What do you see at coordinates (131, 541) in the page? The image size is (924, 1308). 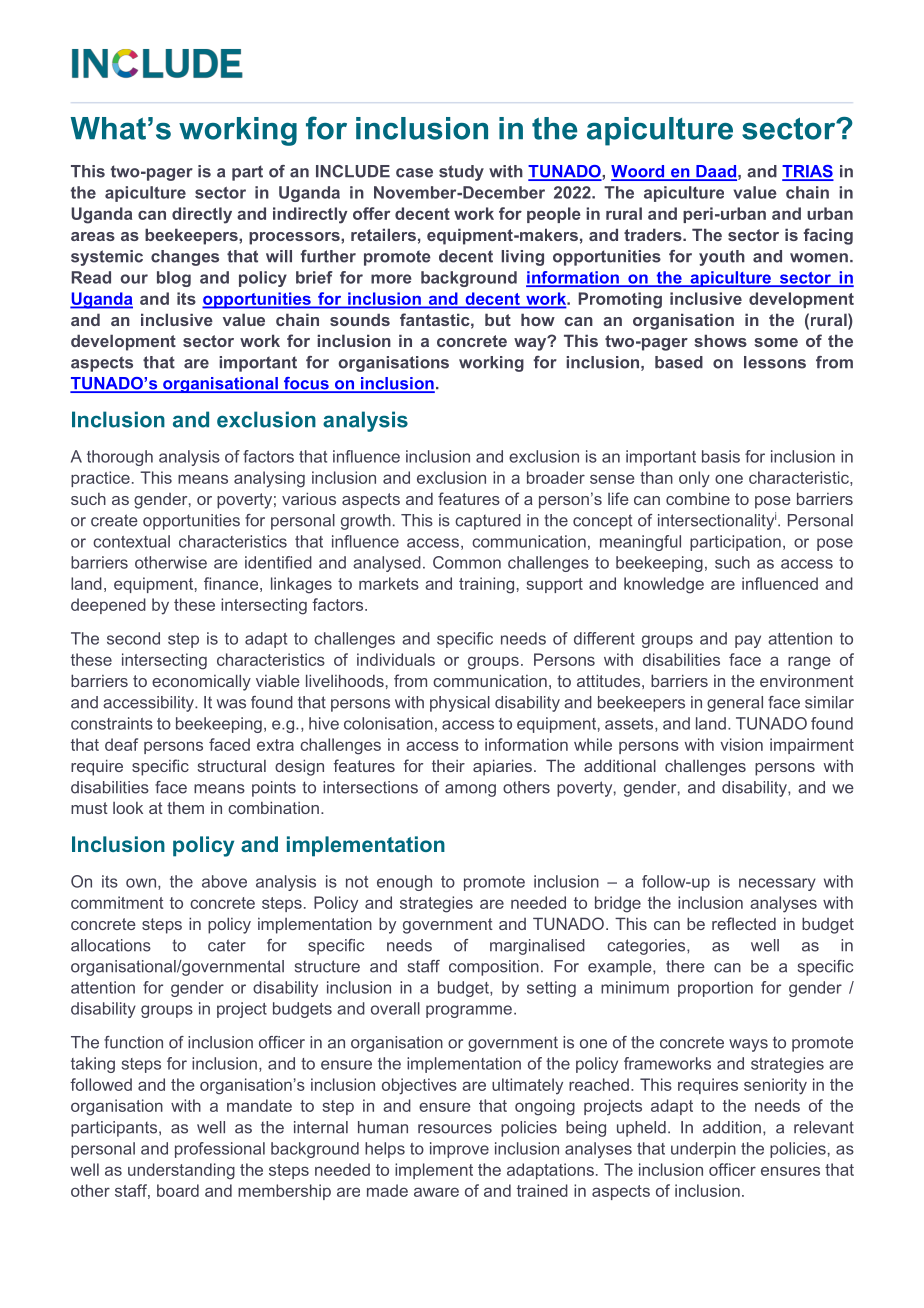 I see `contextual` at bounding box center [131, 541].
